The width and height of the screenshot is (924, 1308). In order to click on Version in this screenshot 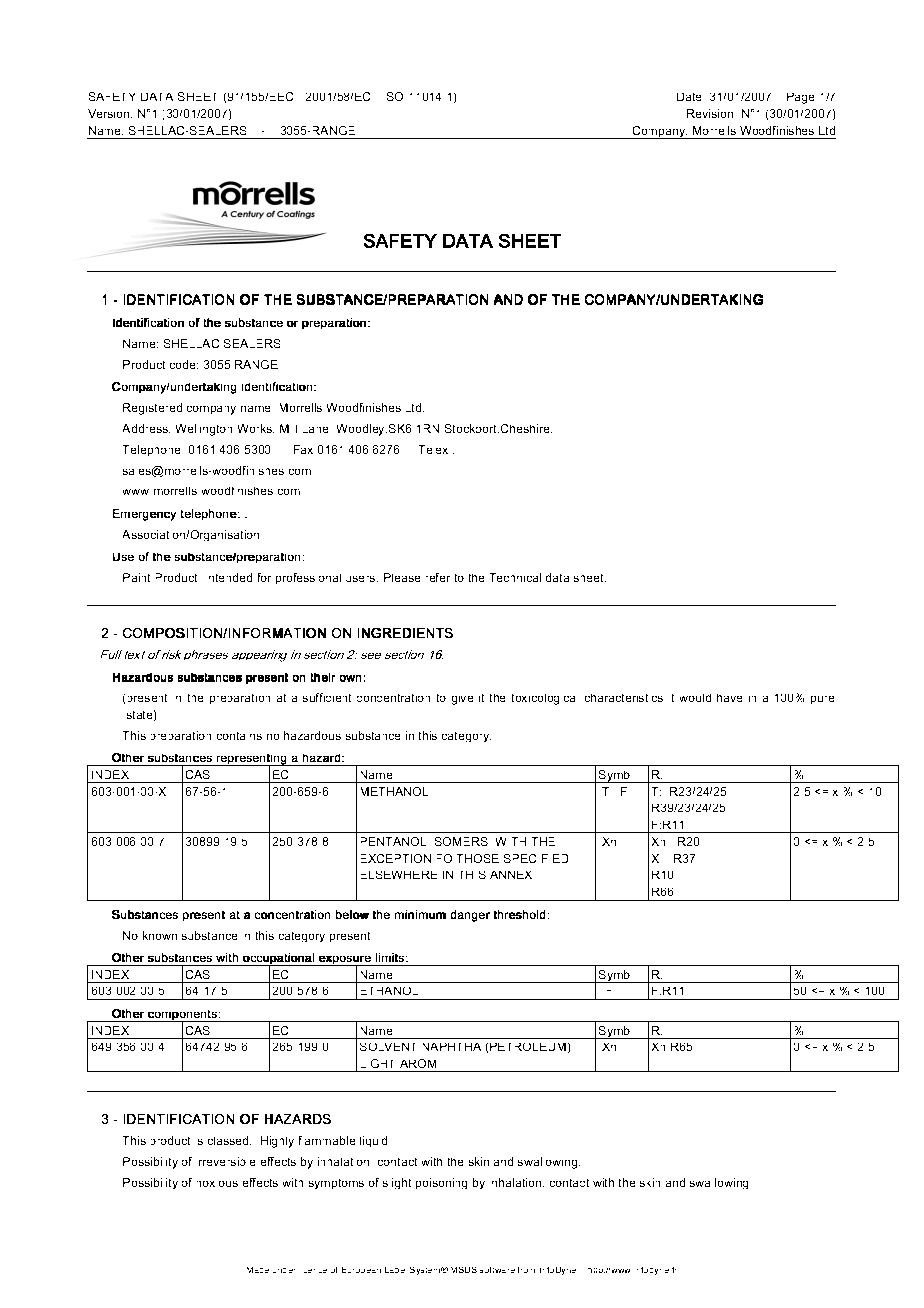, I will do `click(110, 113)`.
